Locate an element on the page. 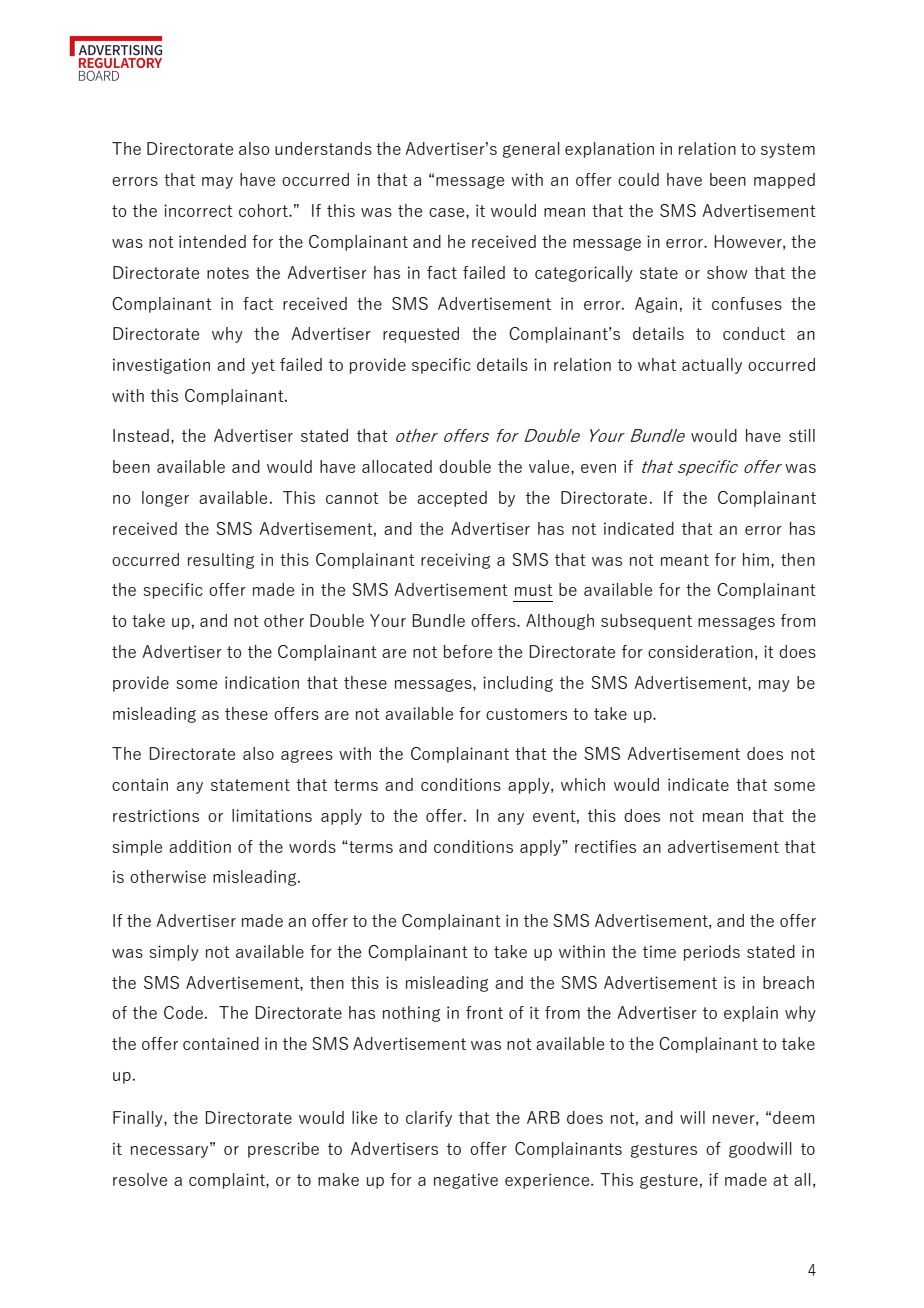 This page has height=1308, width=924. negative is located at coordinates (466, 1181).
